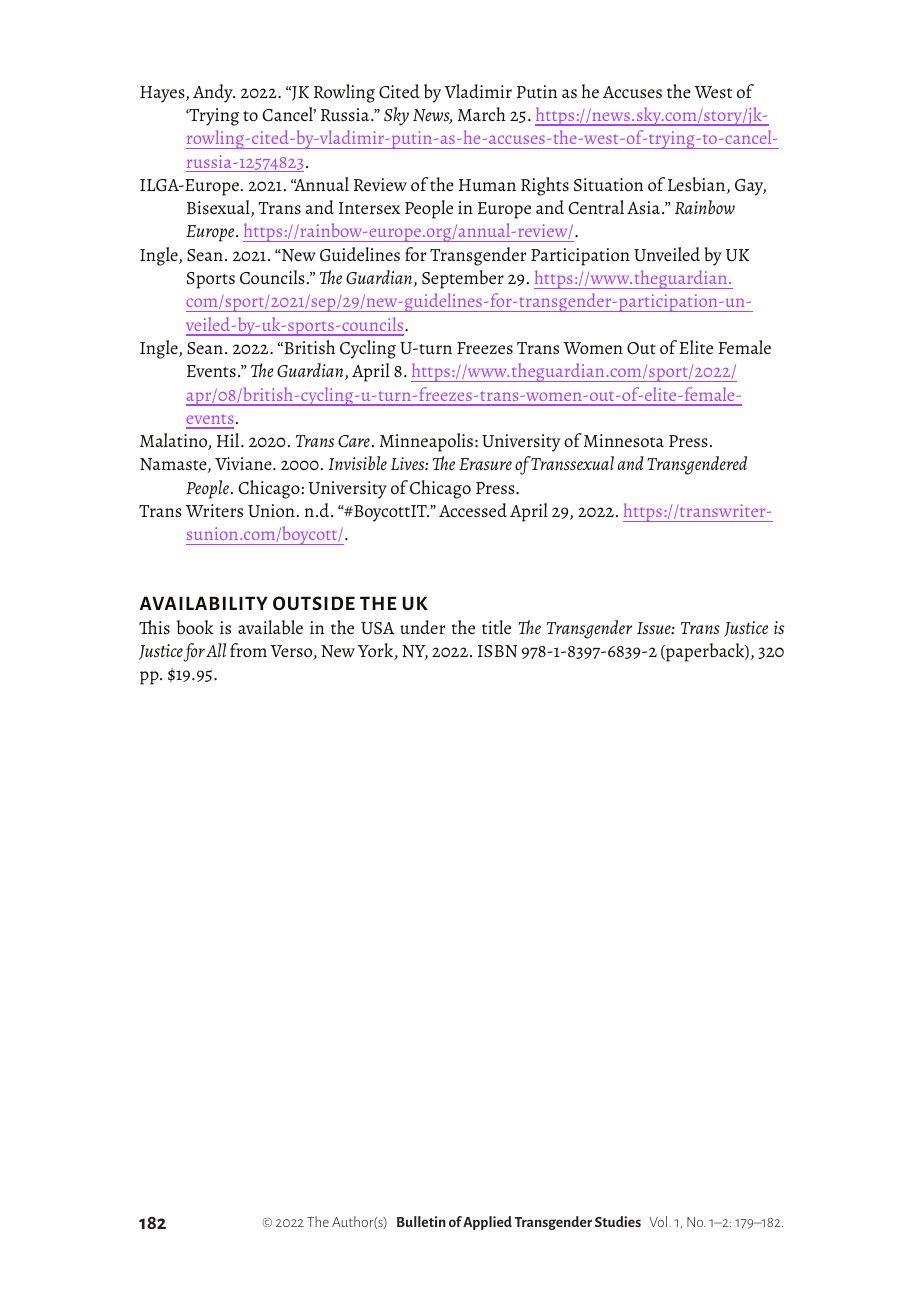 This screenshot has height=1308, width=924. Describe the element at coordinates (214, 93) in the screenshot. I see `Andy` at that location.
